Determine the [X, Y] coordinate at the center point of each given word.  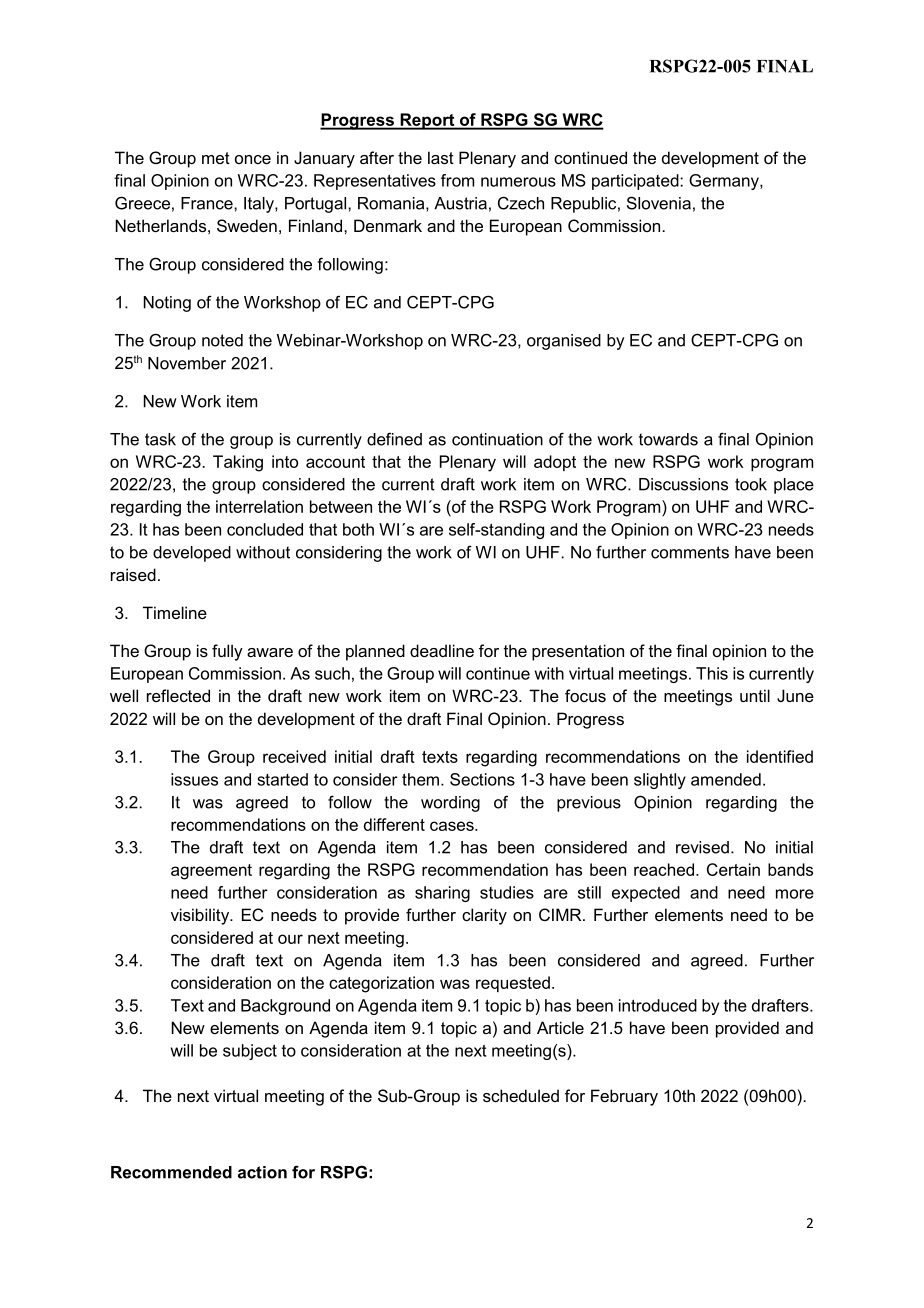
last [441, 157]
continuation [497, 439]
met [216, 158]
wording [450, 804]
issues [194, 779]
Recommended [171, 1172]
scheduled [521, 1095]
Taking [238, 463]
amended [726, 779]
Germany [725, 182]
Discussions [683, 484]
